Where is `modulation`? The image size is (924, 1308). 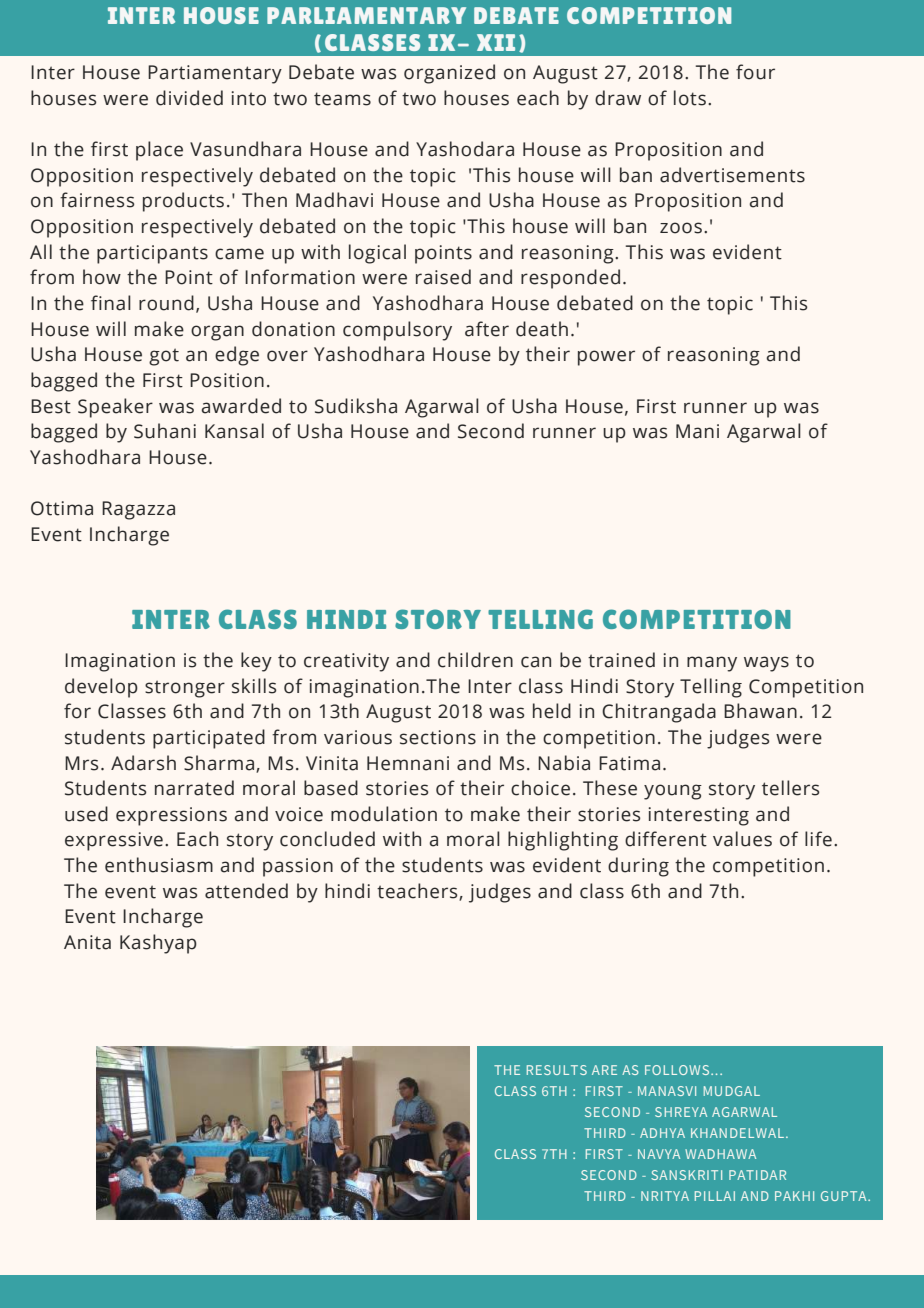 modulation is located at coordinates (384, 814).
